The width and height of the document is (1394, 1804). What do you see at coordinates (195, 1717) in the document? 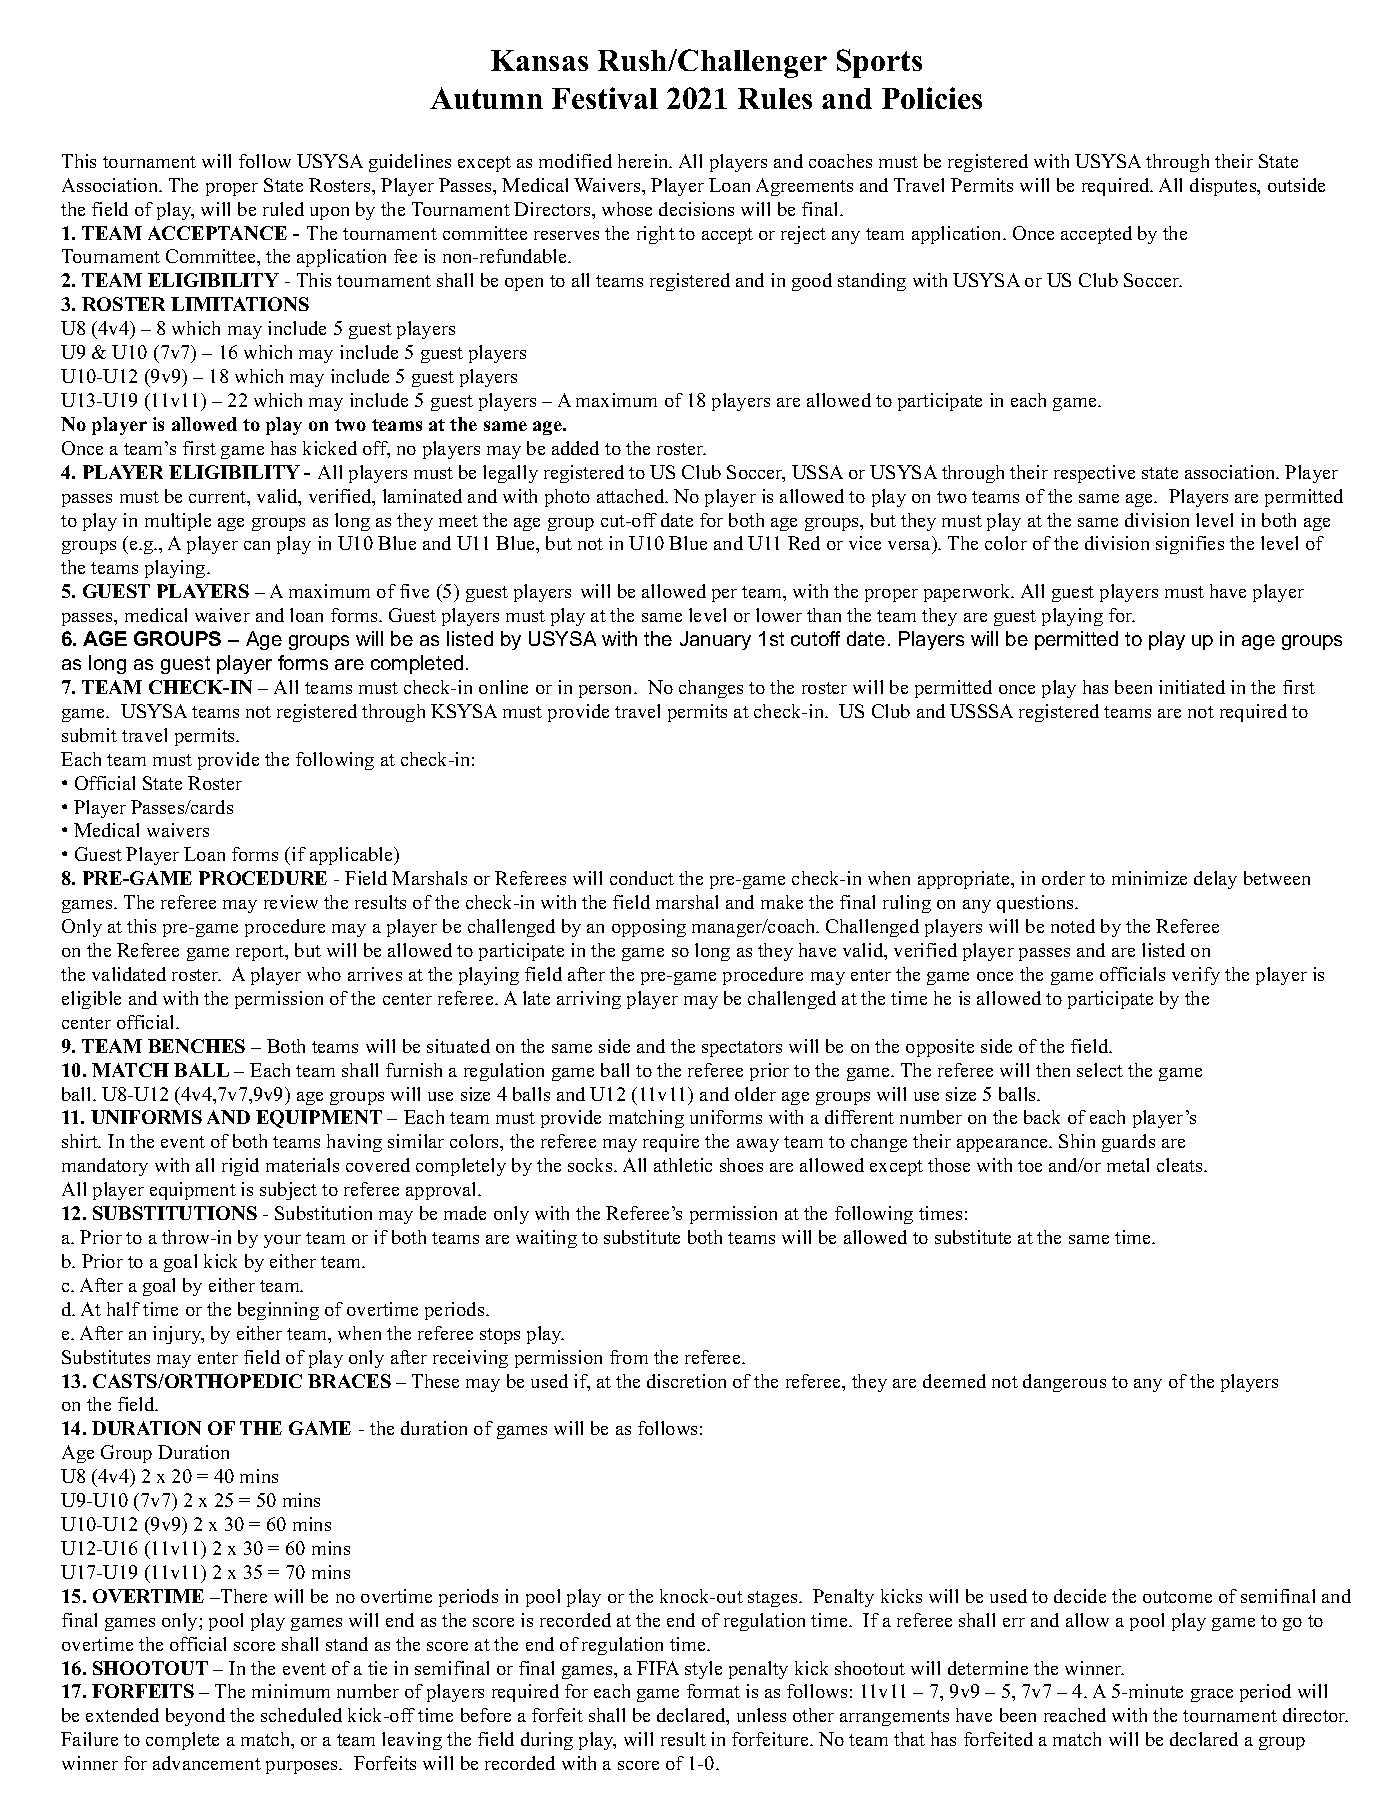
I see `beyond` at bounding box center [195, 1717].
